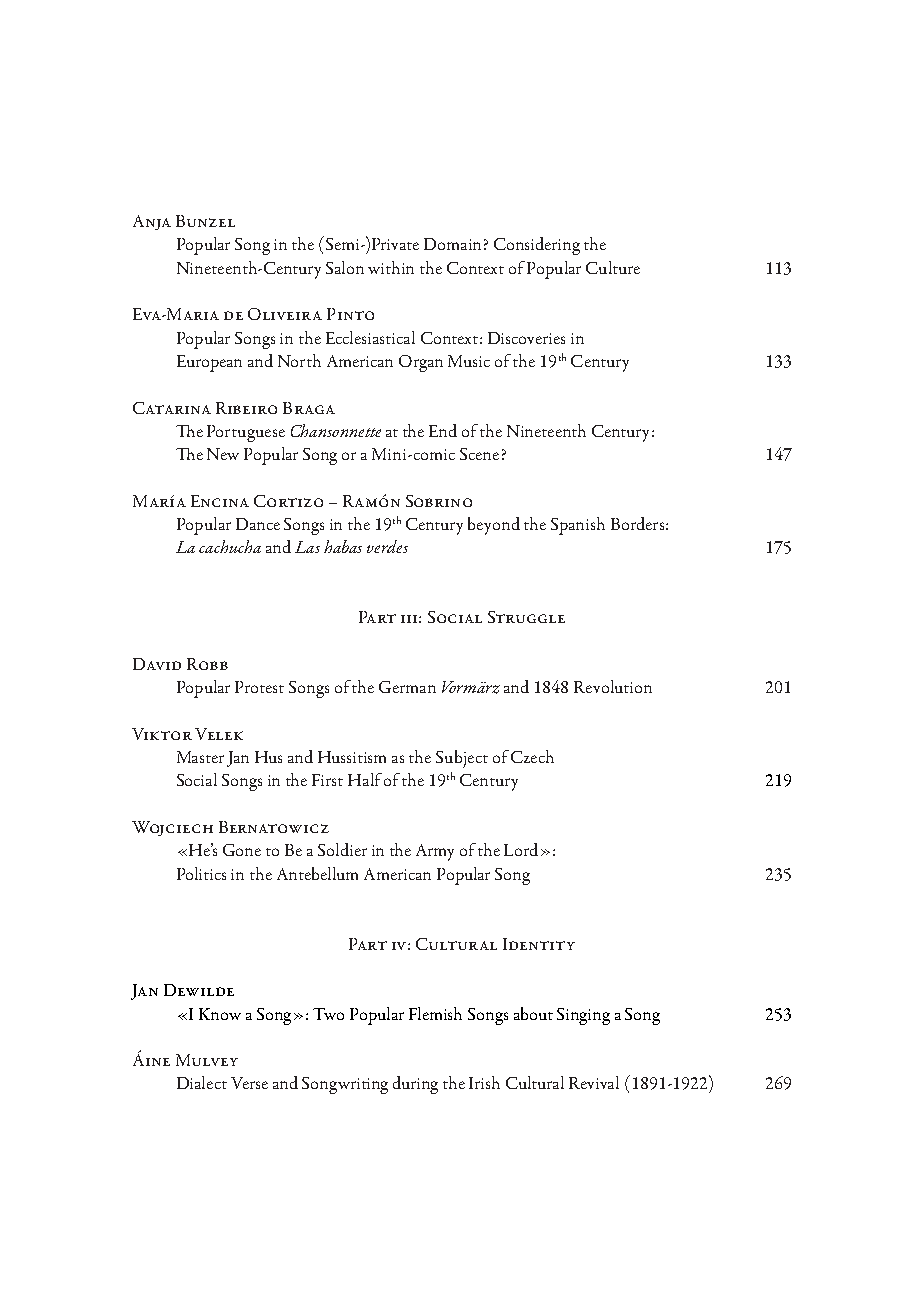  I want to click on within, so click(391, 267).
